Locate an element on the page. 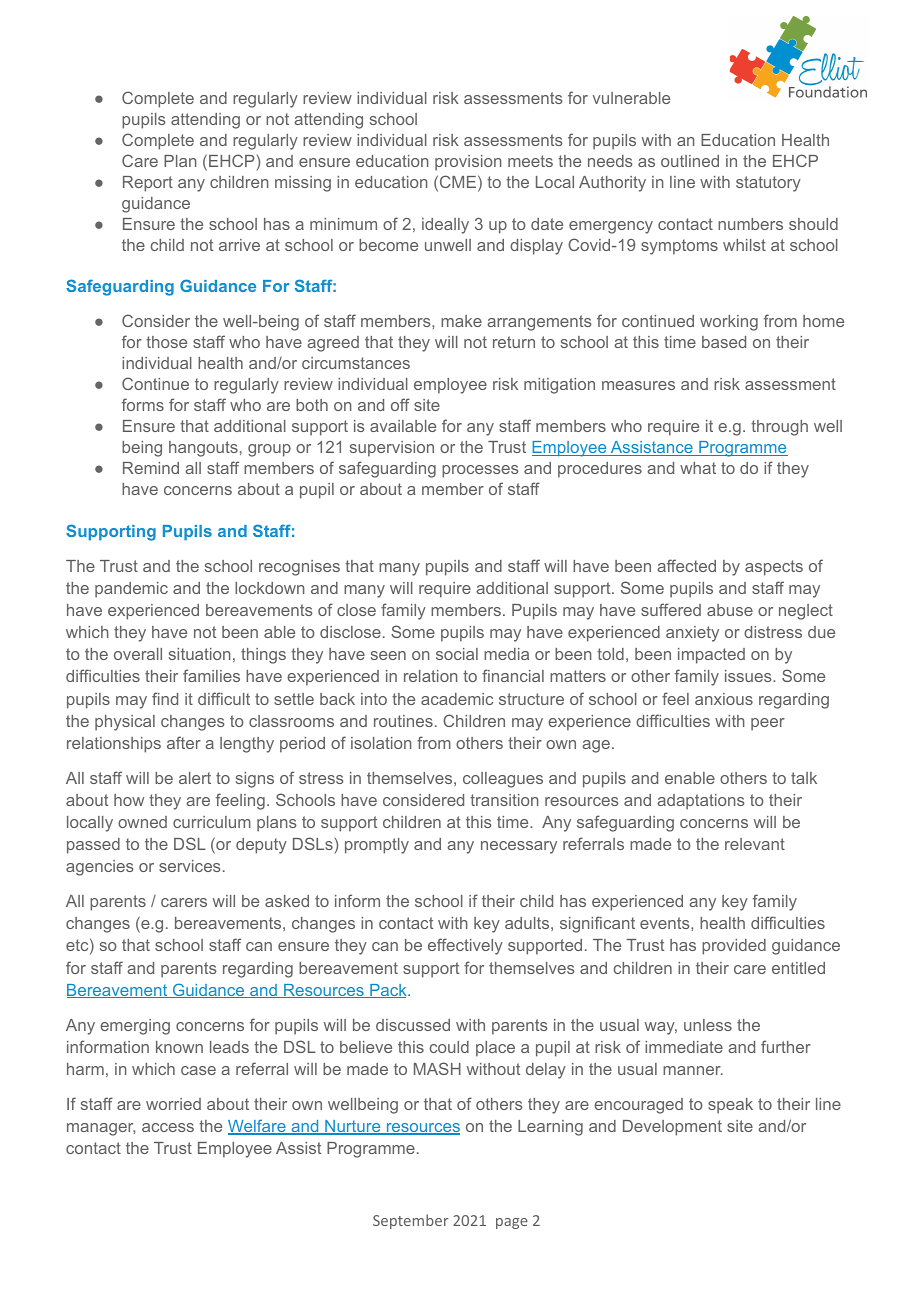 The image size is (924, 1307). effectively is located at coordinates (465, 946).
